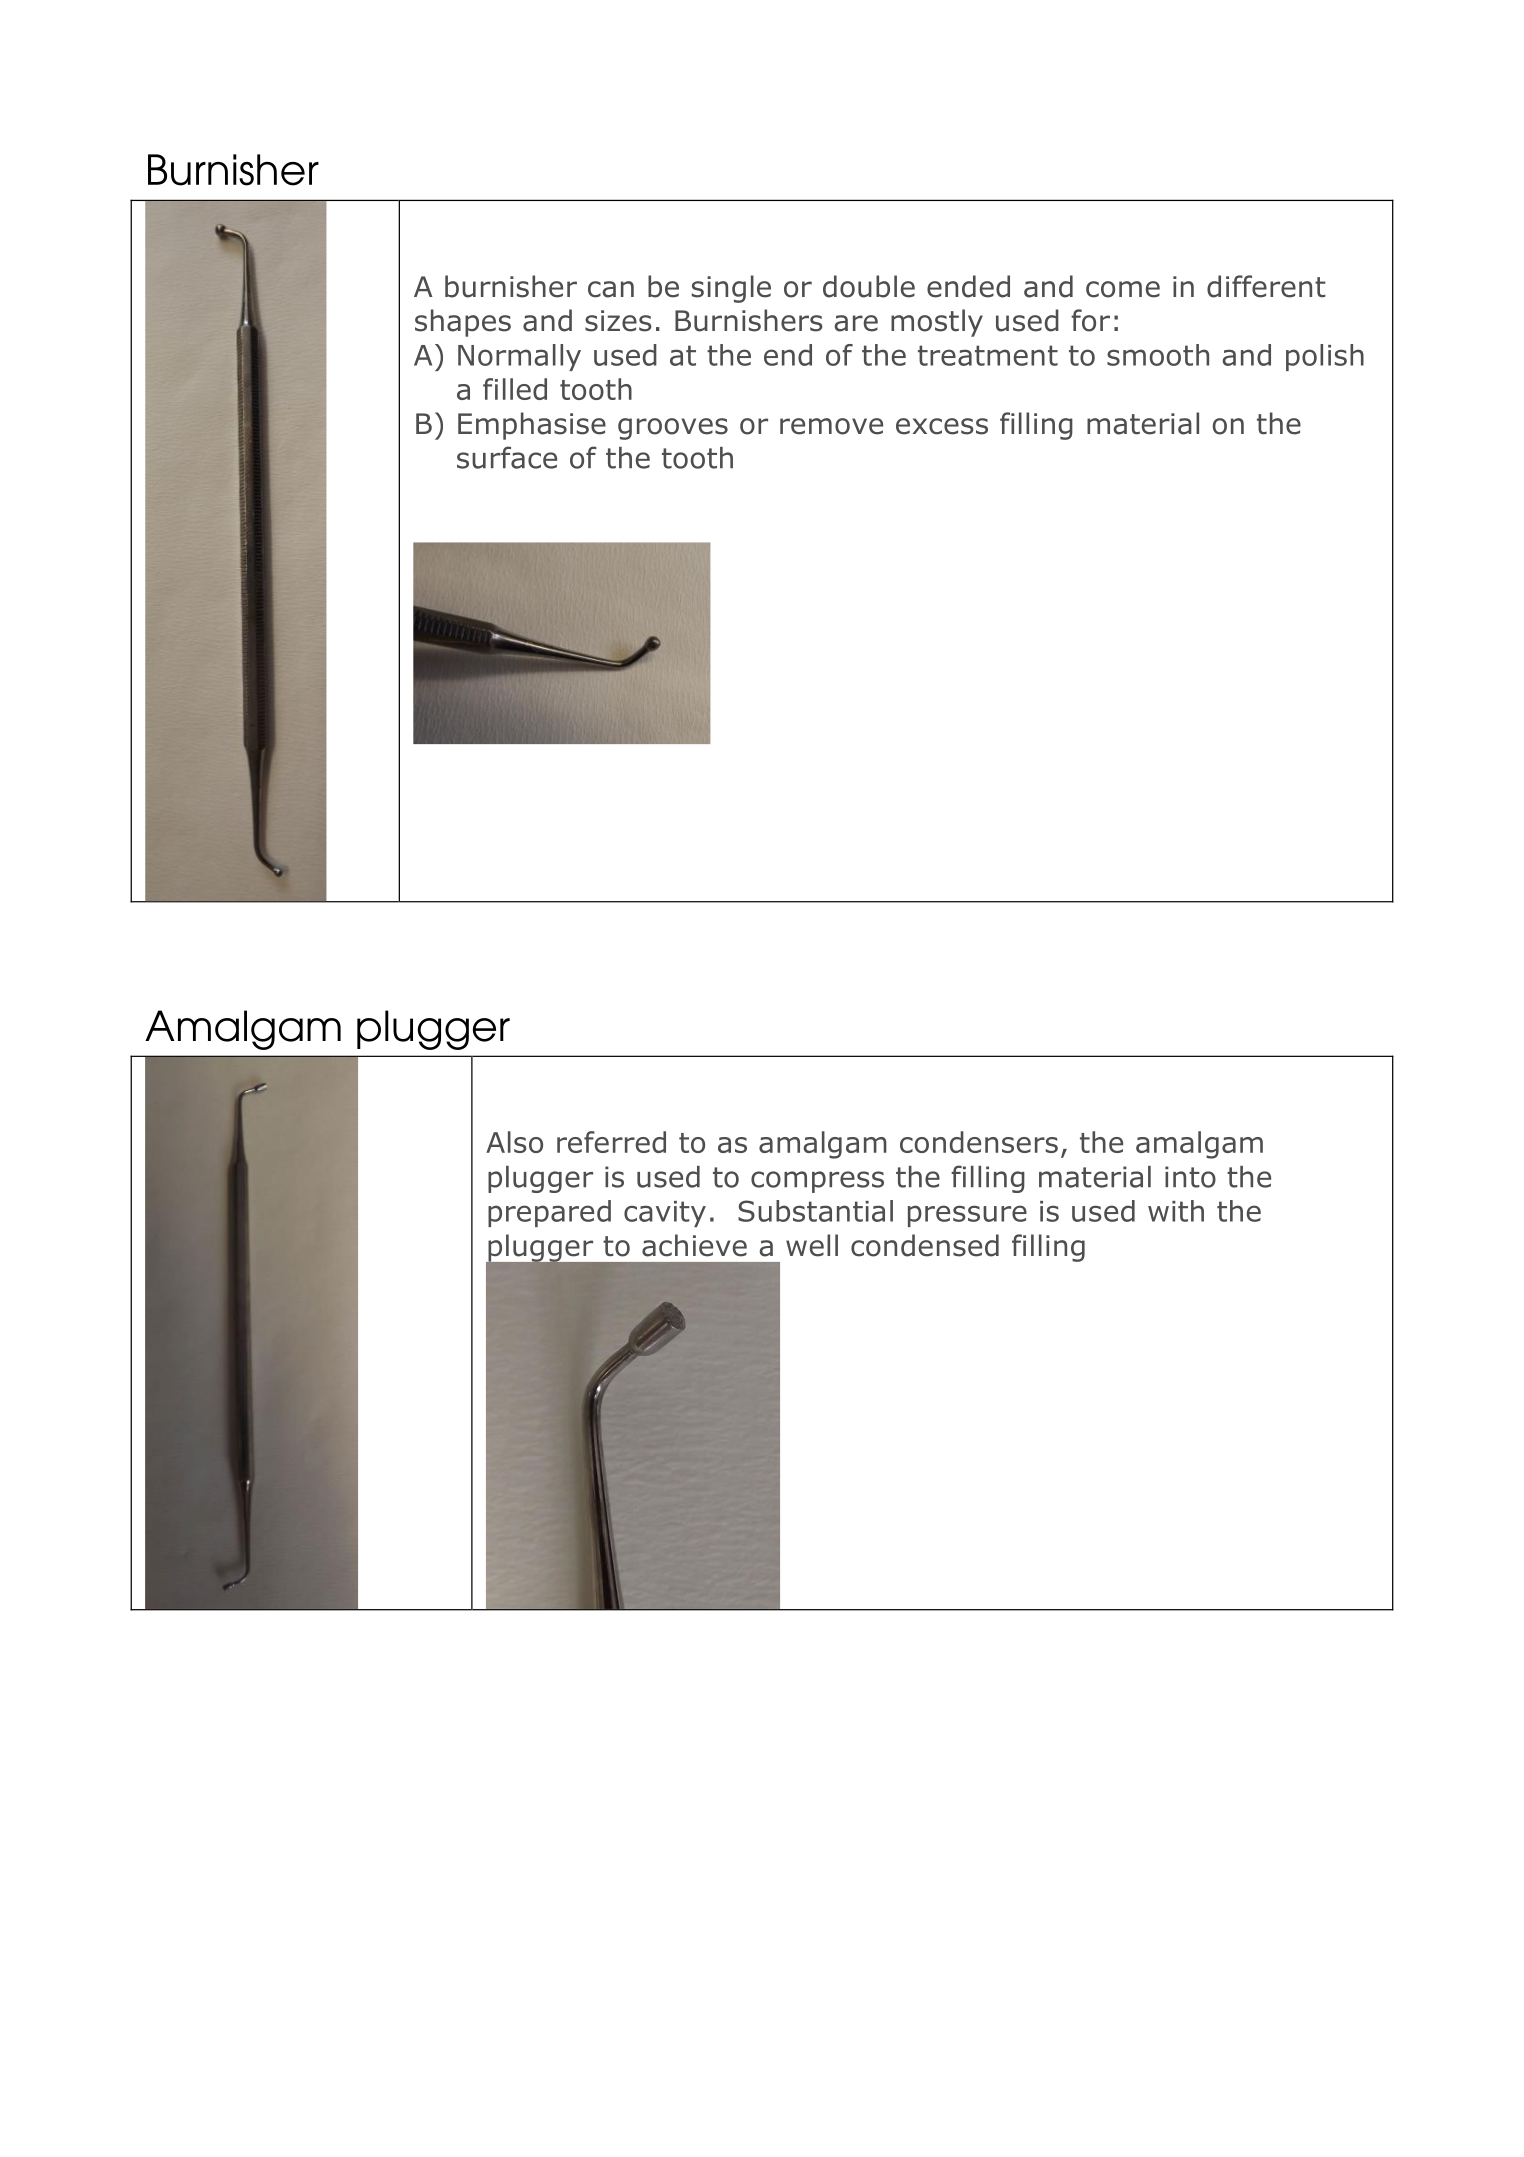  Describe the element at coordinates (1176, 1211) in the document. I see `with` at that location.
